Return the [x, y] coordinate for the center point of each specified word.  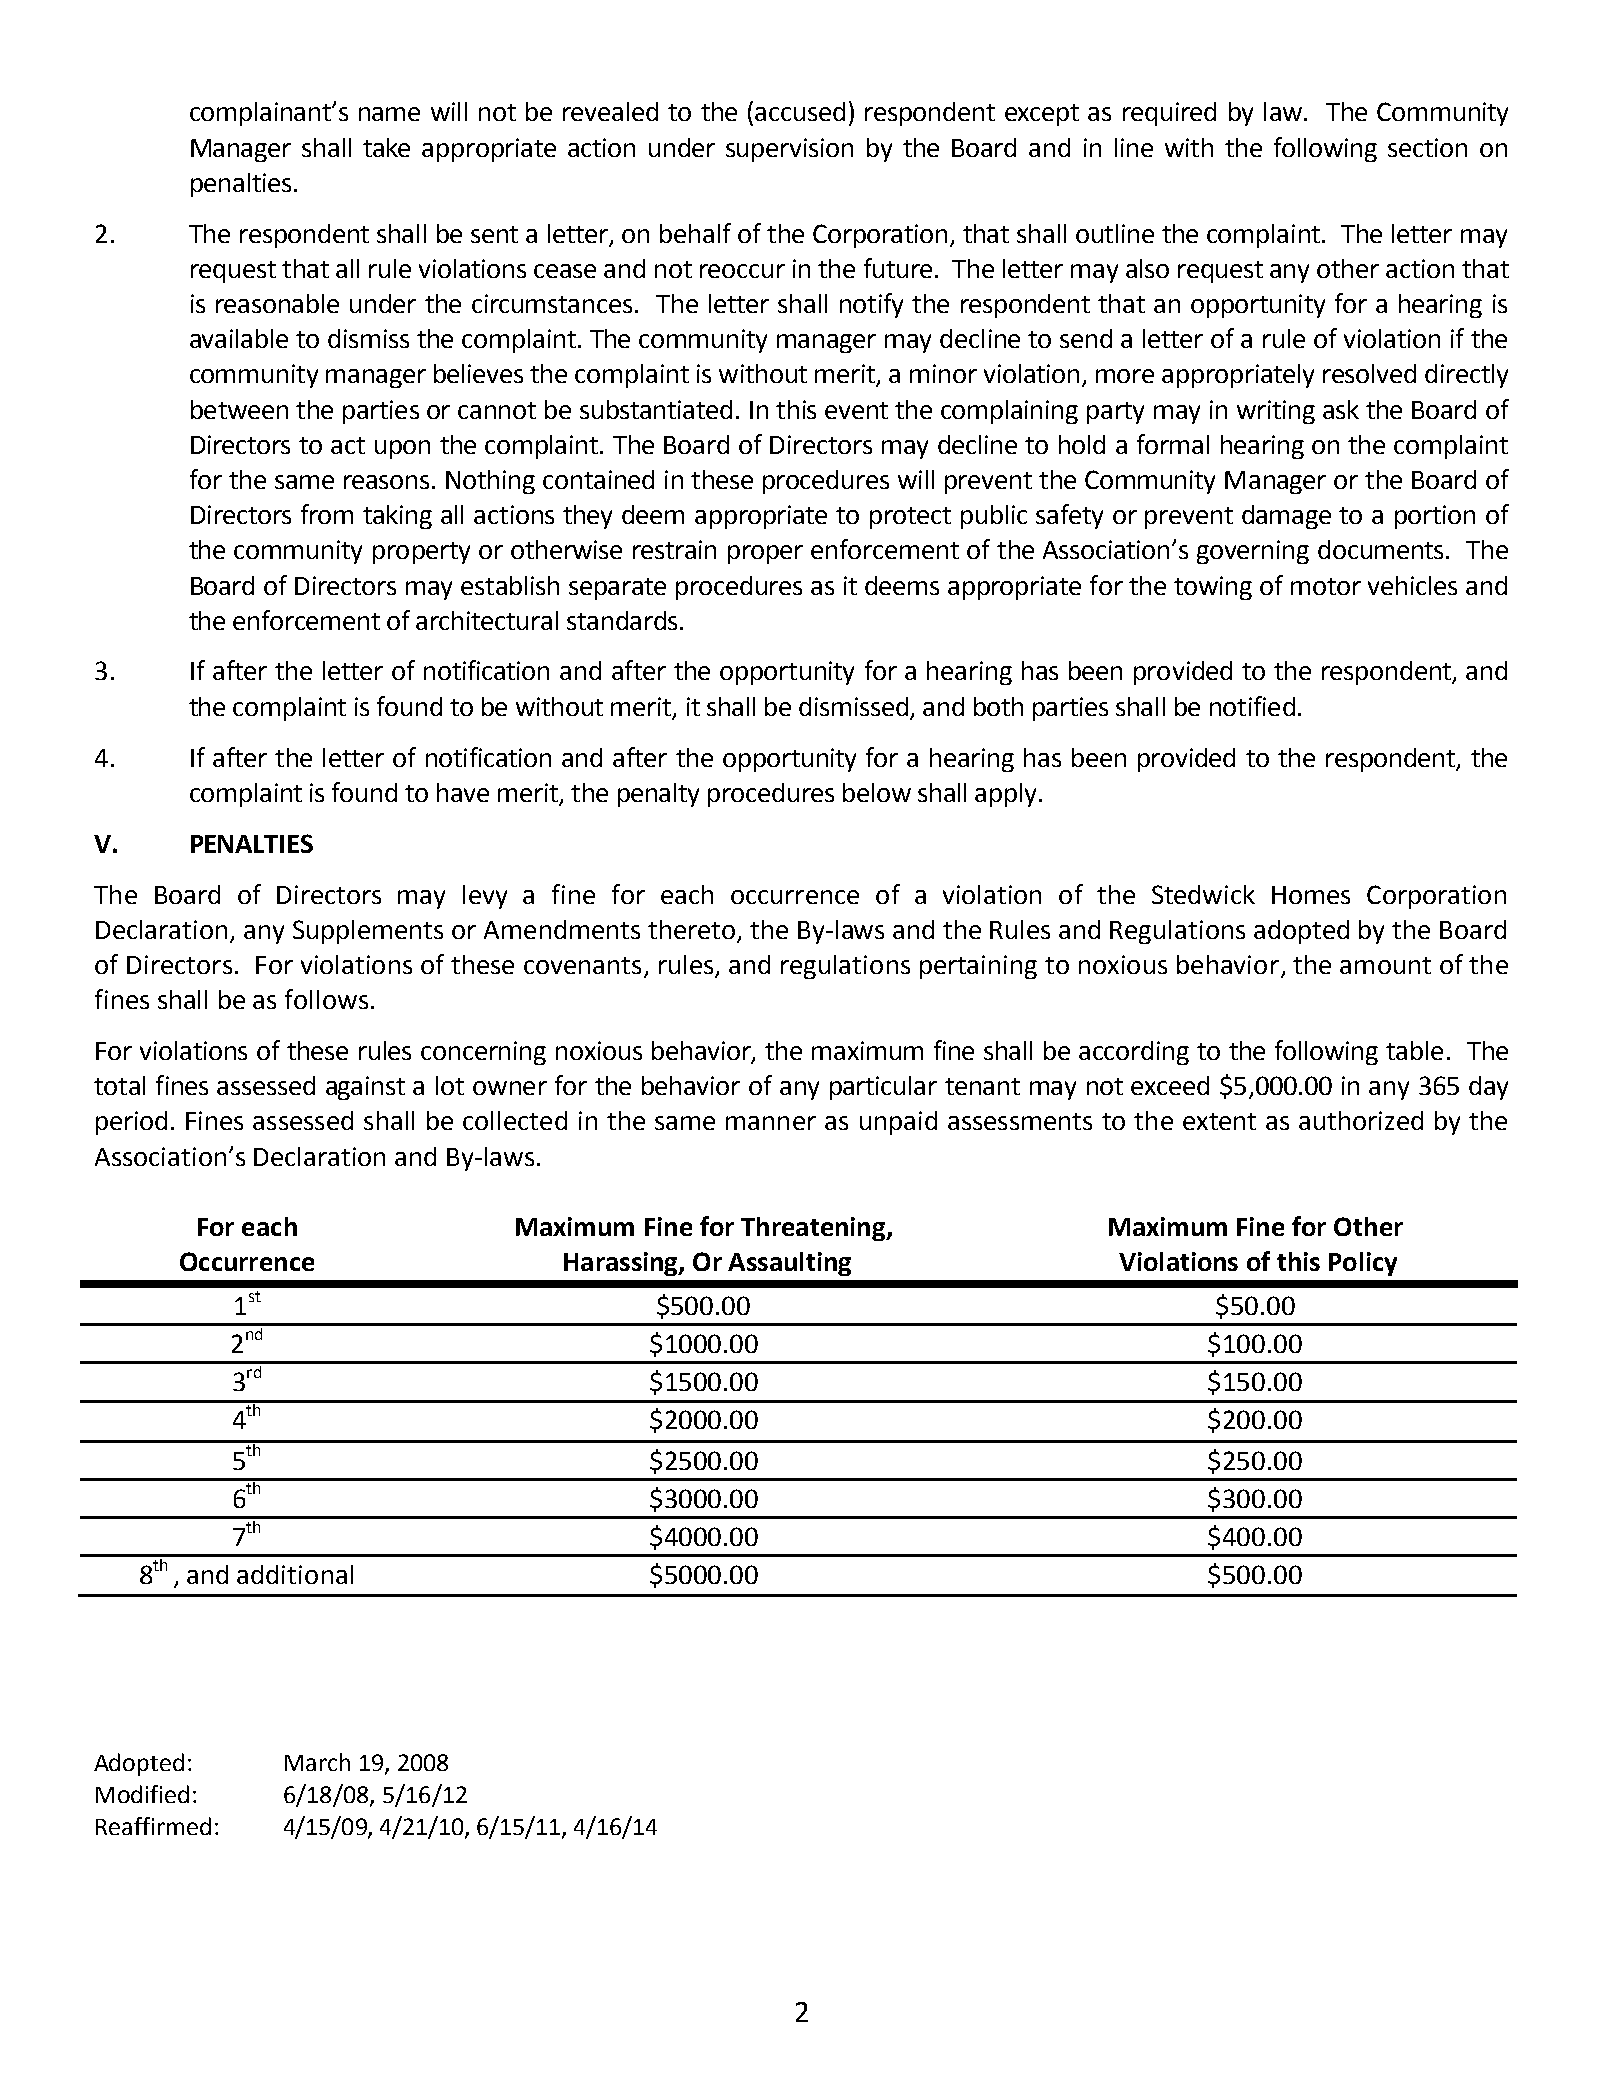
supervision [789, 150]
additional [295, 1574]
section [1427, 147]
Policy [1363, 1264]
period [131, 1123]
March [317, 1762]
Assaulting [789, 1264]
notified [1252, 706]
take [386, 147]
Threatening [814, 1229]
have [463, 792]
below [877, 792]
